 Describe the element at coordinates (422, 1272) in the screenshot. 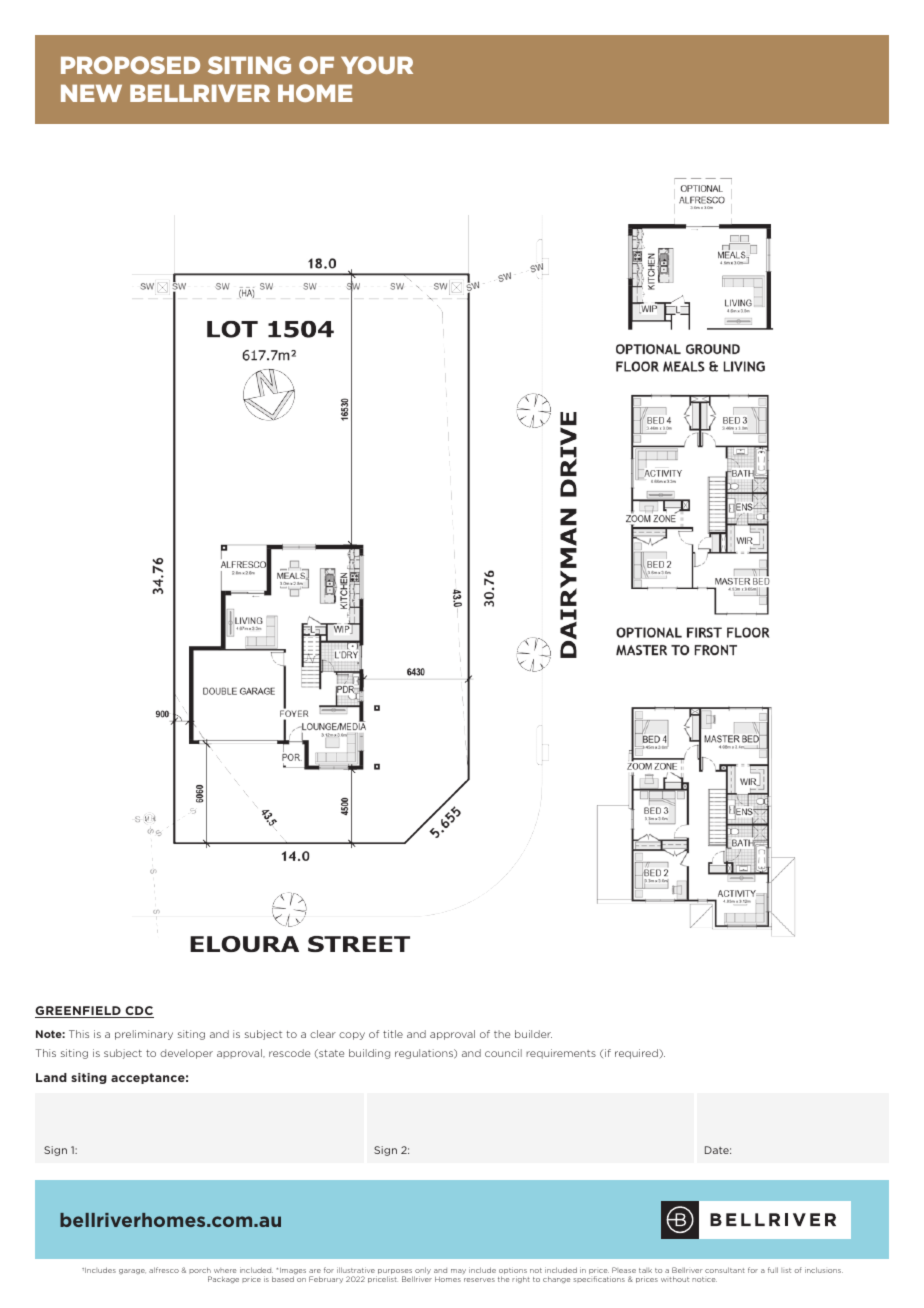

I see `only` at that location.
